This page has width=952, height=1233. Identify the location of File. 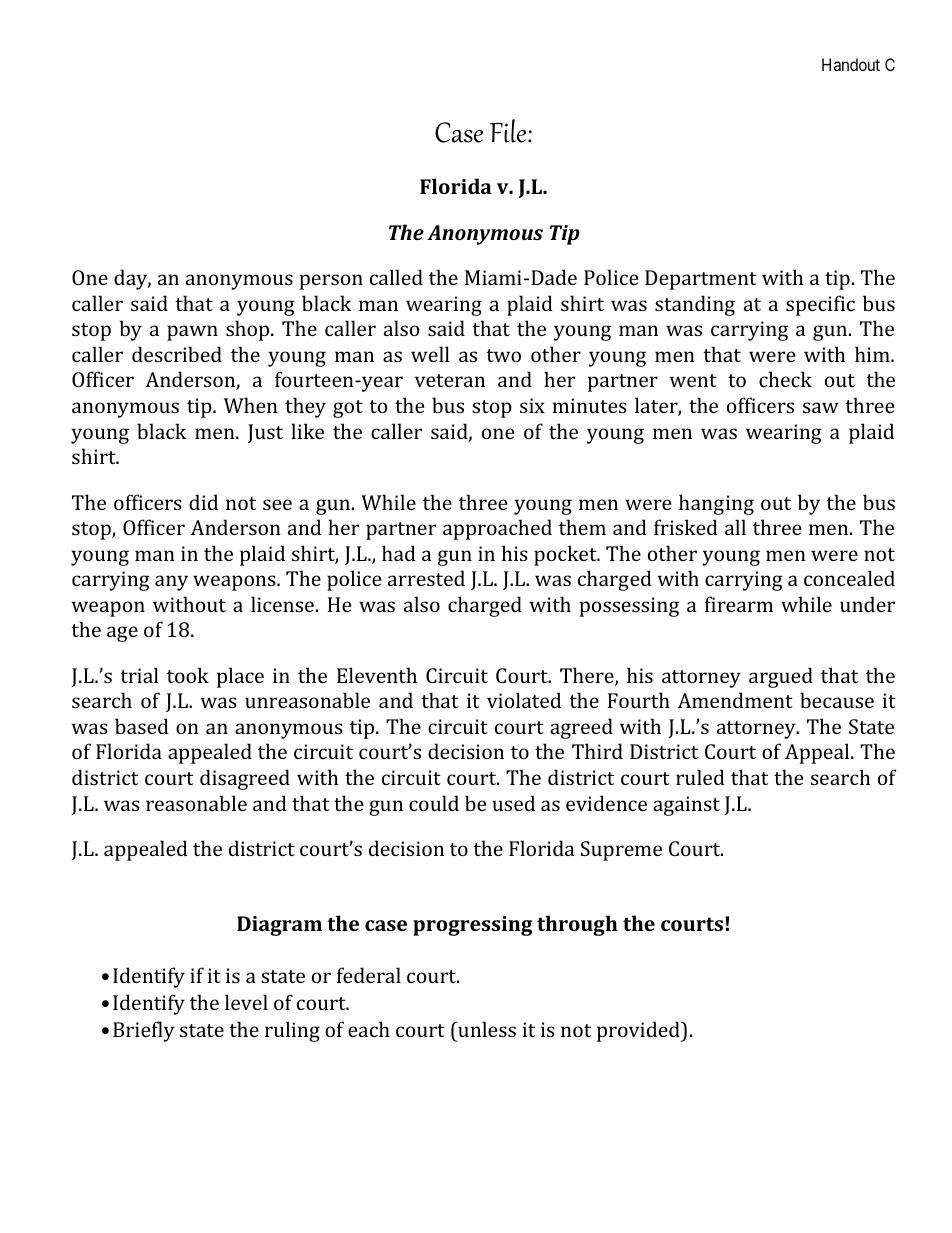
(509, 131).
